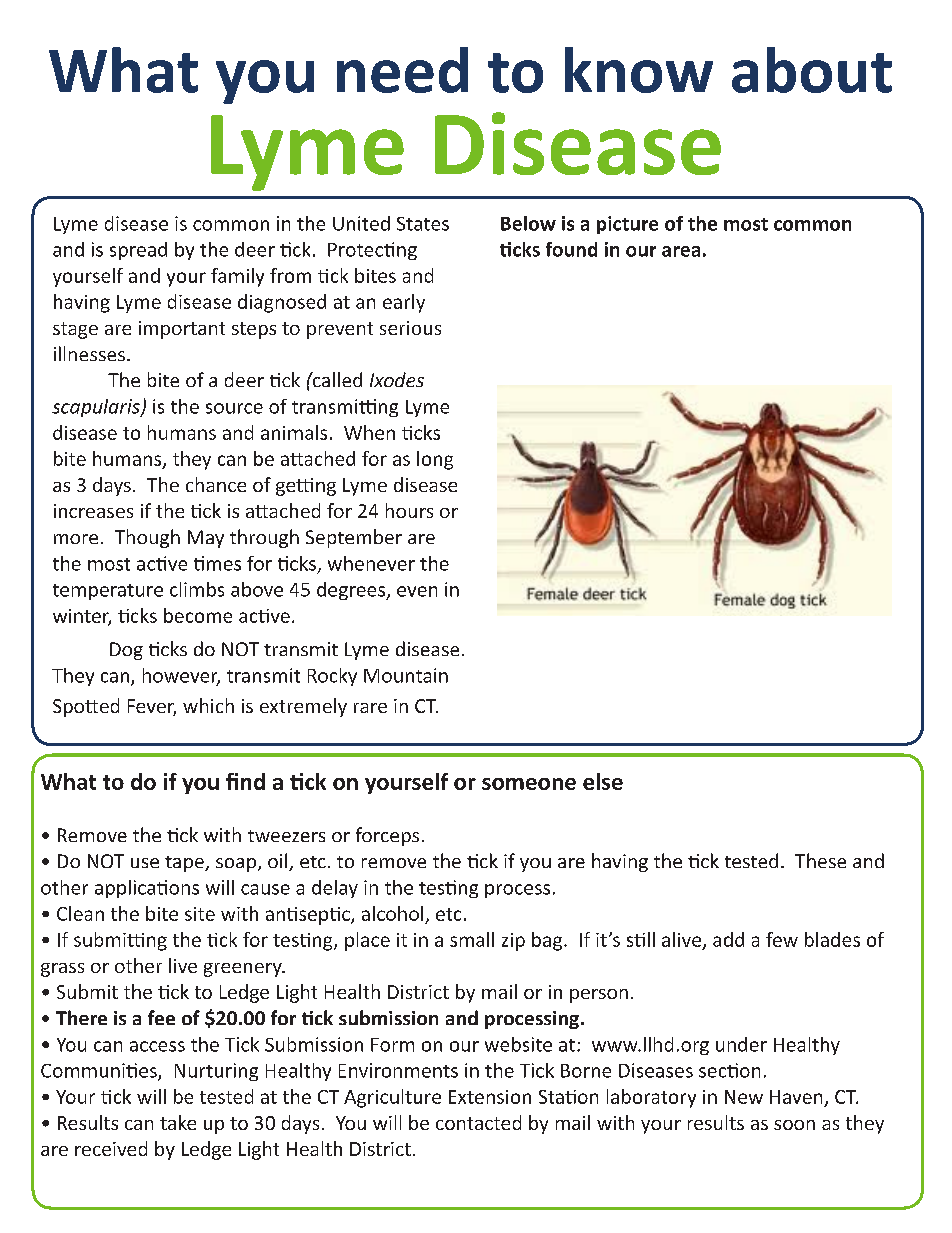 The height and width of the screenshot is (1233, 952). I want to click on need, so click(402, 70).
